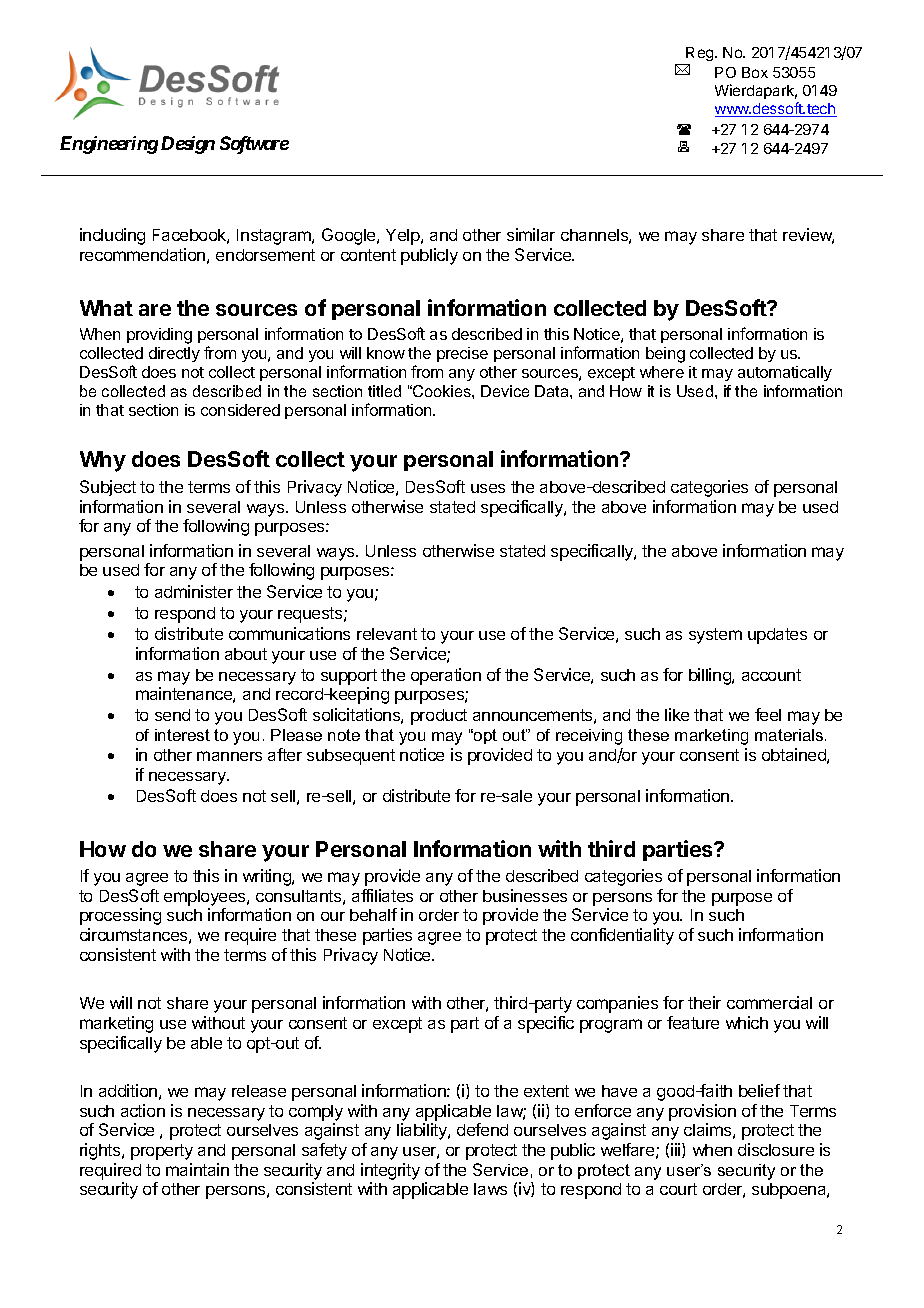  Describe the element at coordinates (404, 237) in the screenshot. I see `Yelp` at that location.
